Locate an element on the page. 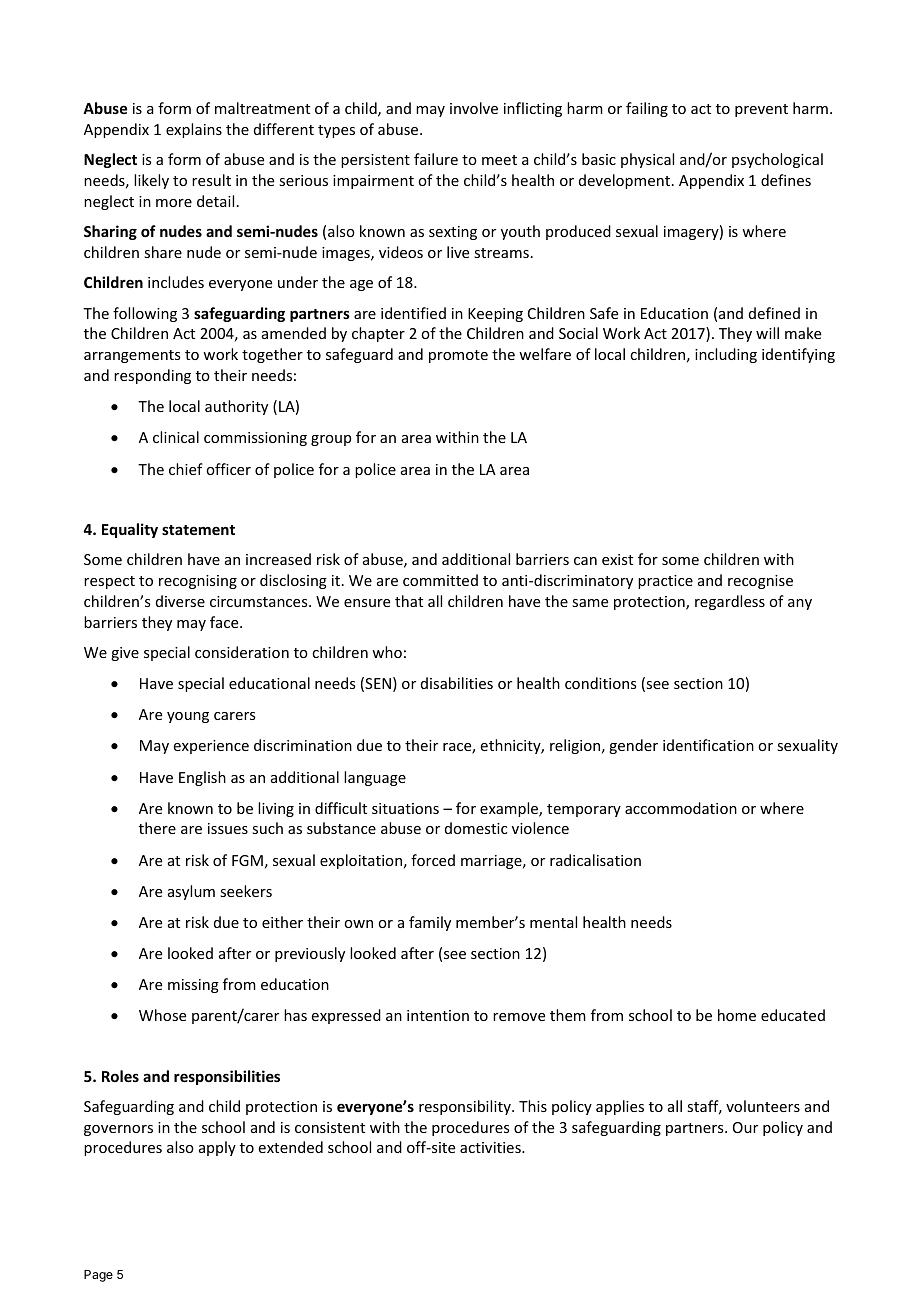 Image resolution: width=924 pixels, height=1309 pixels. prevent is located at coordinates (761, 110).
